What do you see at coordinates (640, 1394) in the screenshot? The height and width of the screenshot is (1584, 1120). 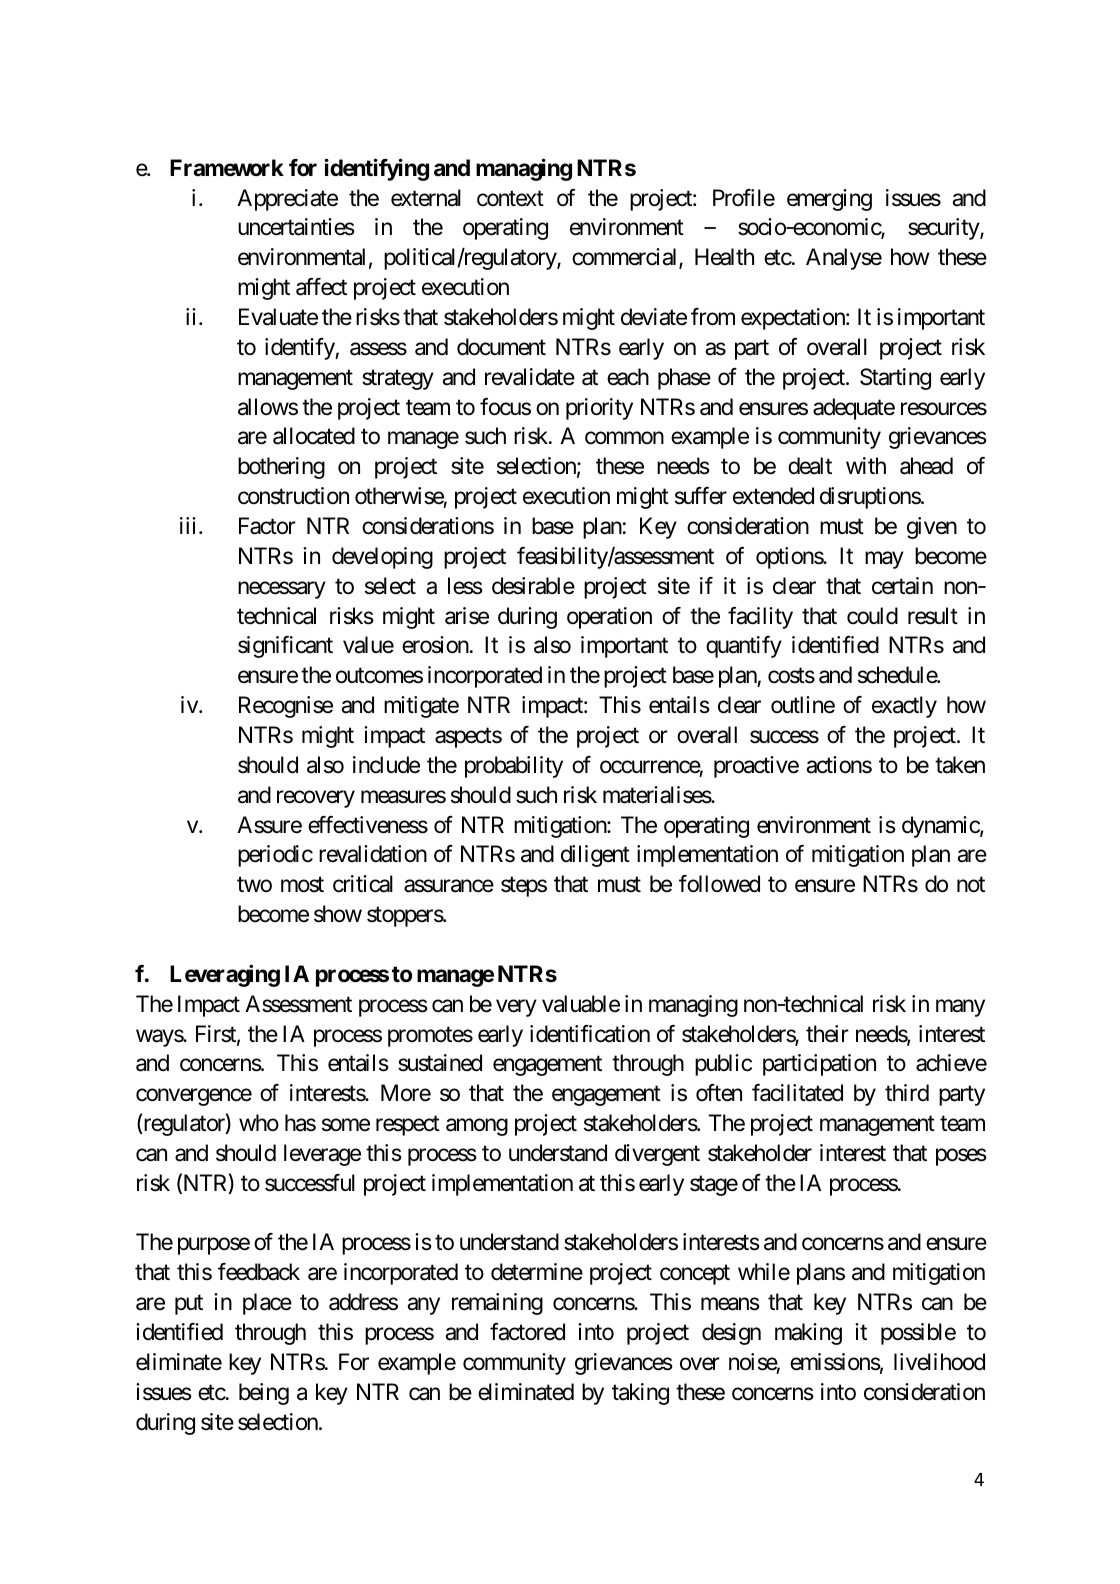 I see `taking` at bounding box center [640, 1394].
